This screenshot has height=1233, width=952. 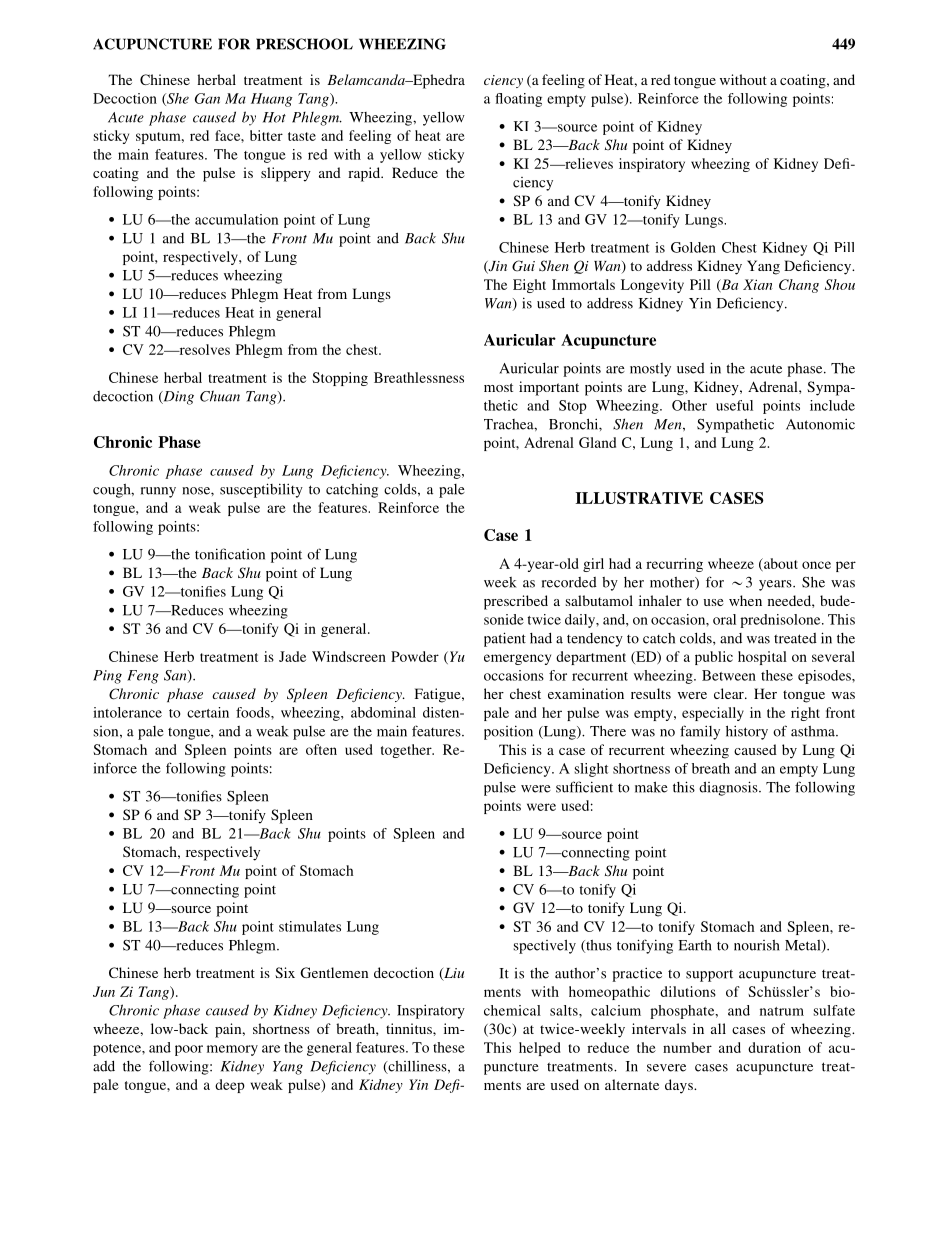 I want to click on floating, so click(x=518, y=100).
